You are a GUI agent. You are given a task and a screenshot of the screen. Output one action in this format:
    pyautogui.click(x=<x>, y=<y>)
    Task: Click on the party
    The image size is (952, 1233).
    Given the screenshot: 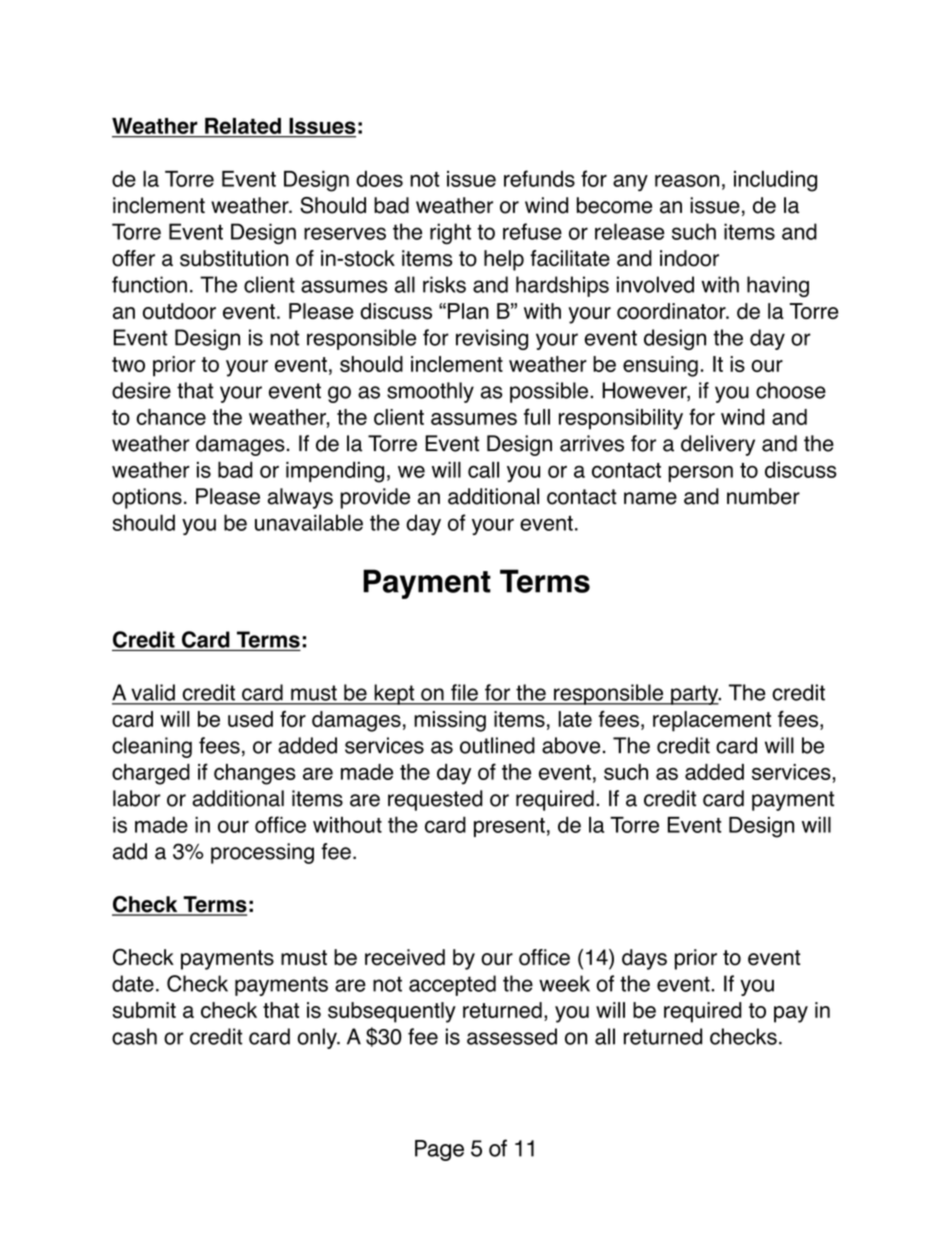 What is the action you would take?
    pyautogui.click(x=695, y=695)
